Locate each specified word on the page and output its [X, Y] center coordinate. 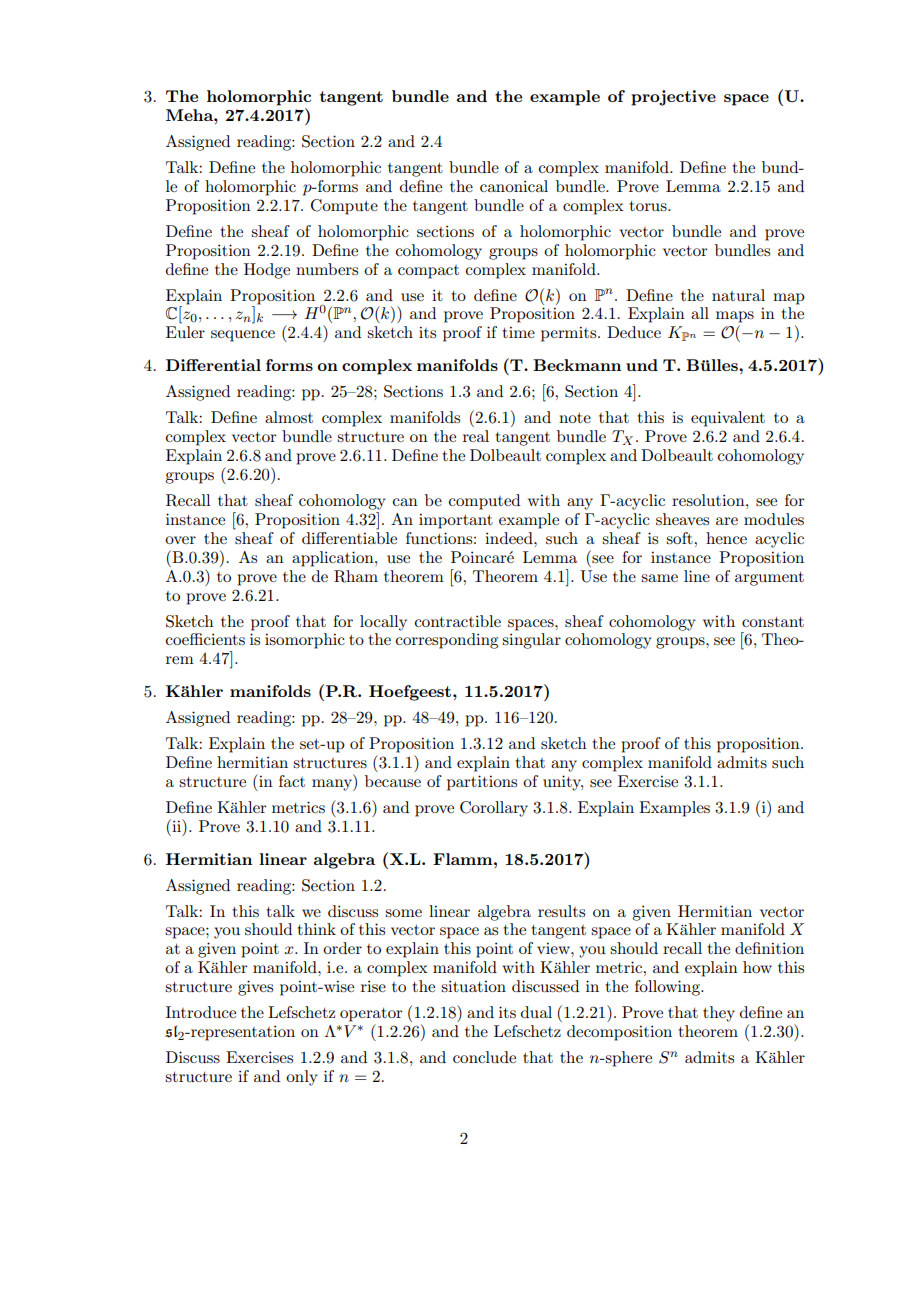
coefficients [205, 639]
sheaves [682, 519]
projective [673, 98]
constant [773, 622]
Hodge [267, 271]
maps [735, 317]
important [456, 521]
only [302, 1078]
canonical [514, 186]
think [317, 929]
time [519, 332]
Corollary [494, 809]
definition [769, 948]
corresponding [447, 641]
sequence [243, 336]
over [180, 540]
